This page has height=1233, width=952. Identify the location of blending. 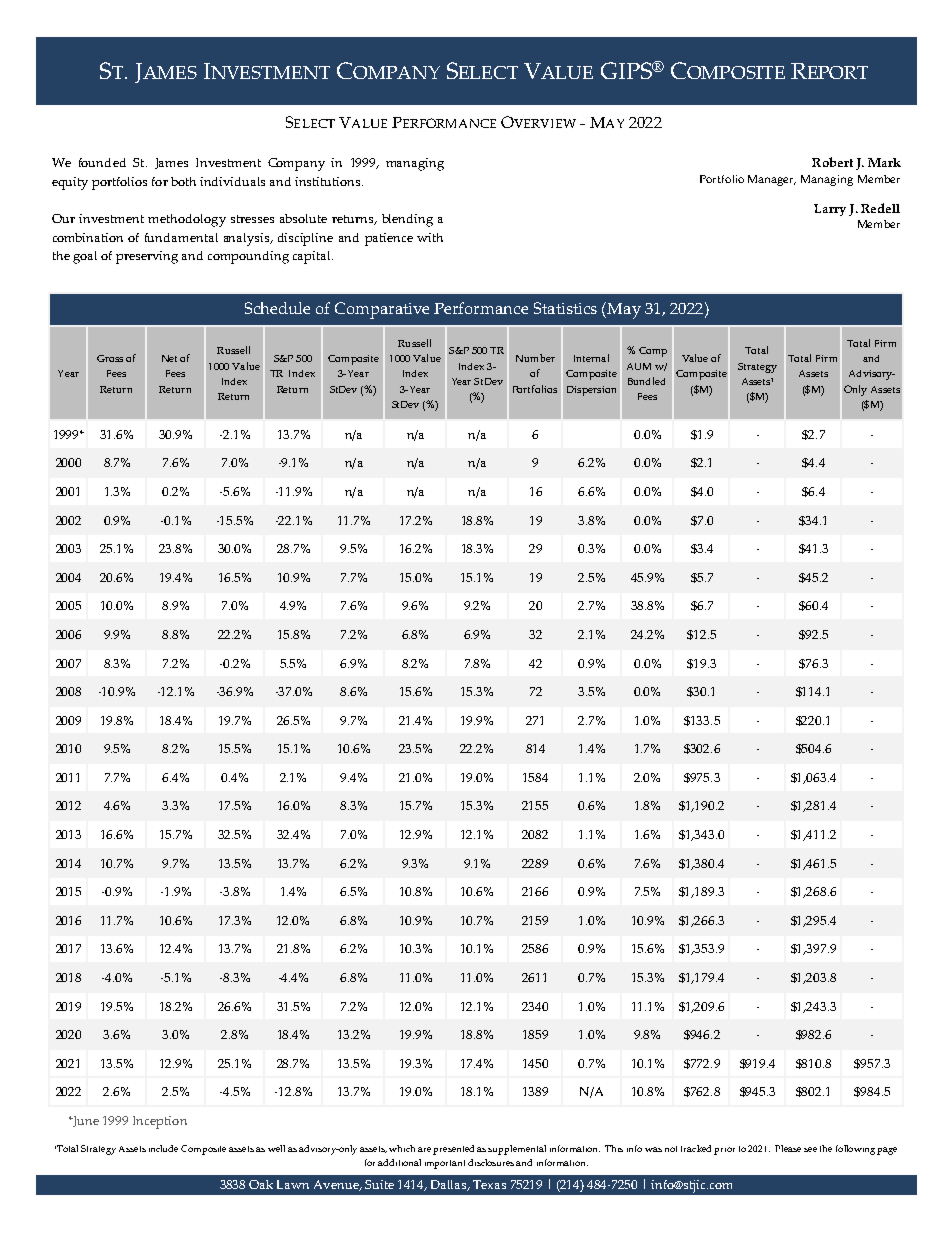
(407, 220).
